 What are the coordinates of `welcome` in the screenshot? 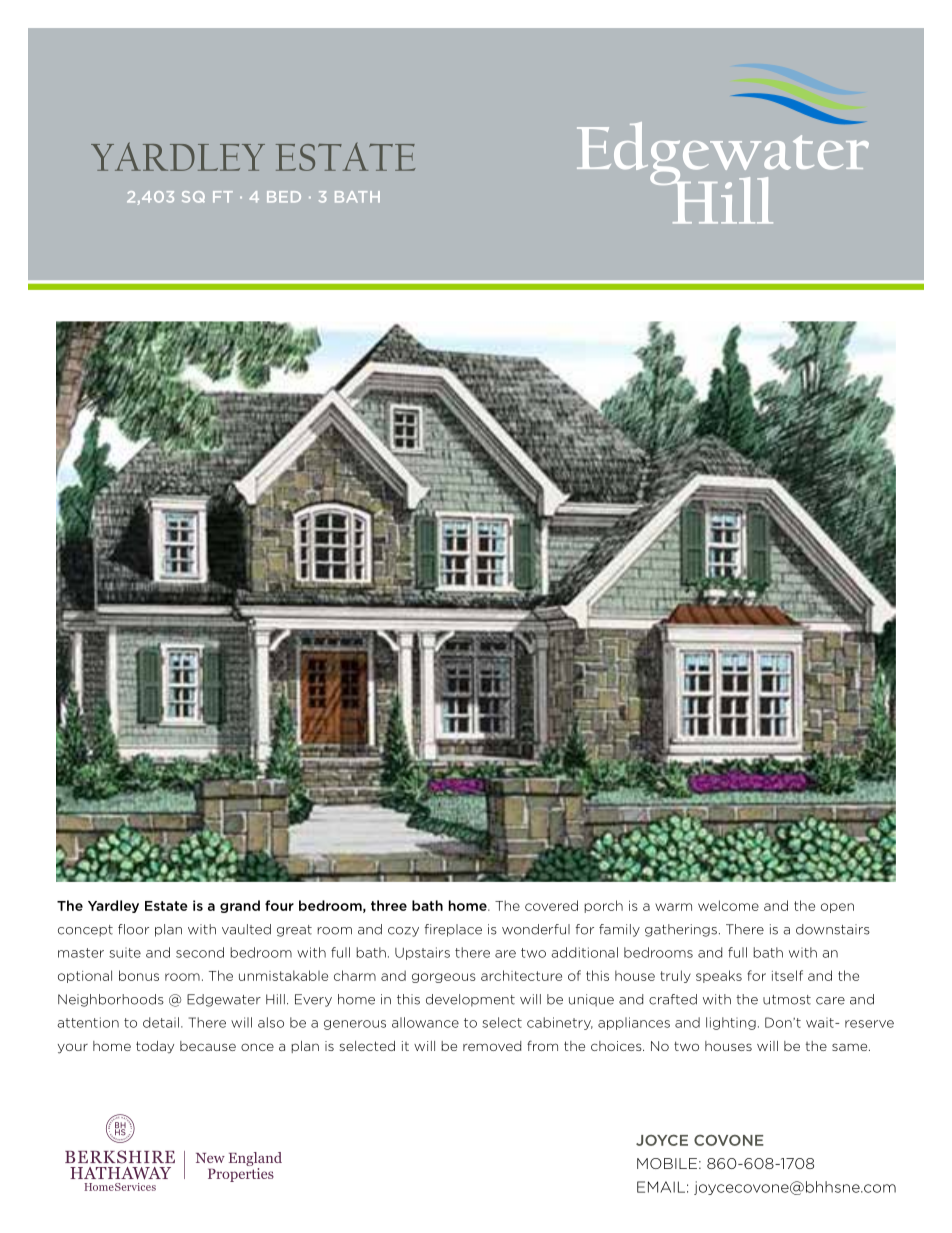 It's located at (728, 905).
